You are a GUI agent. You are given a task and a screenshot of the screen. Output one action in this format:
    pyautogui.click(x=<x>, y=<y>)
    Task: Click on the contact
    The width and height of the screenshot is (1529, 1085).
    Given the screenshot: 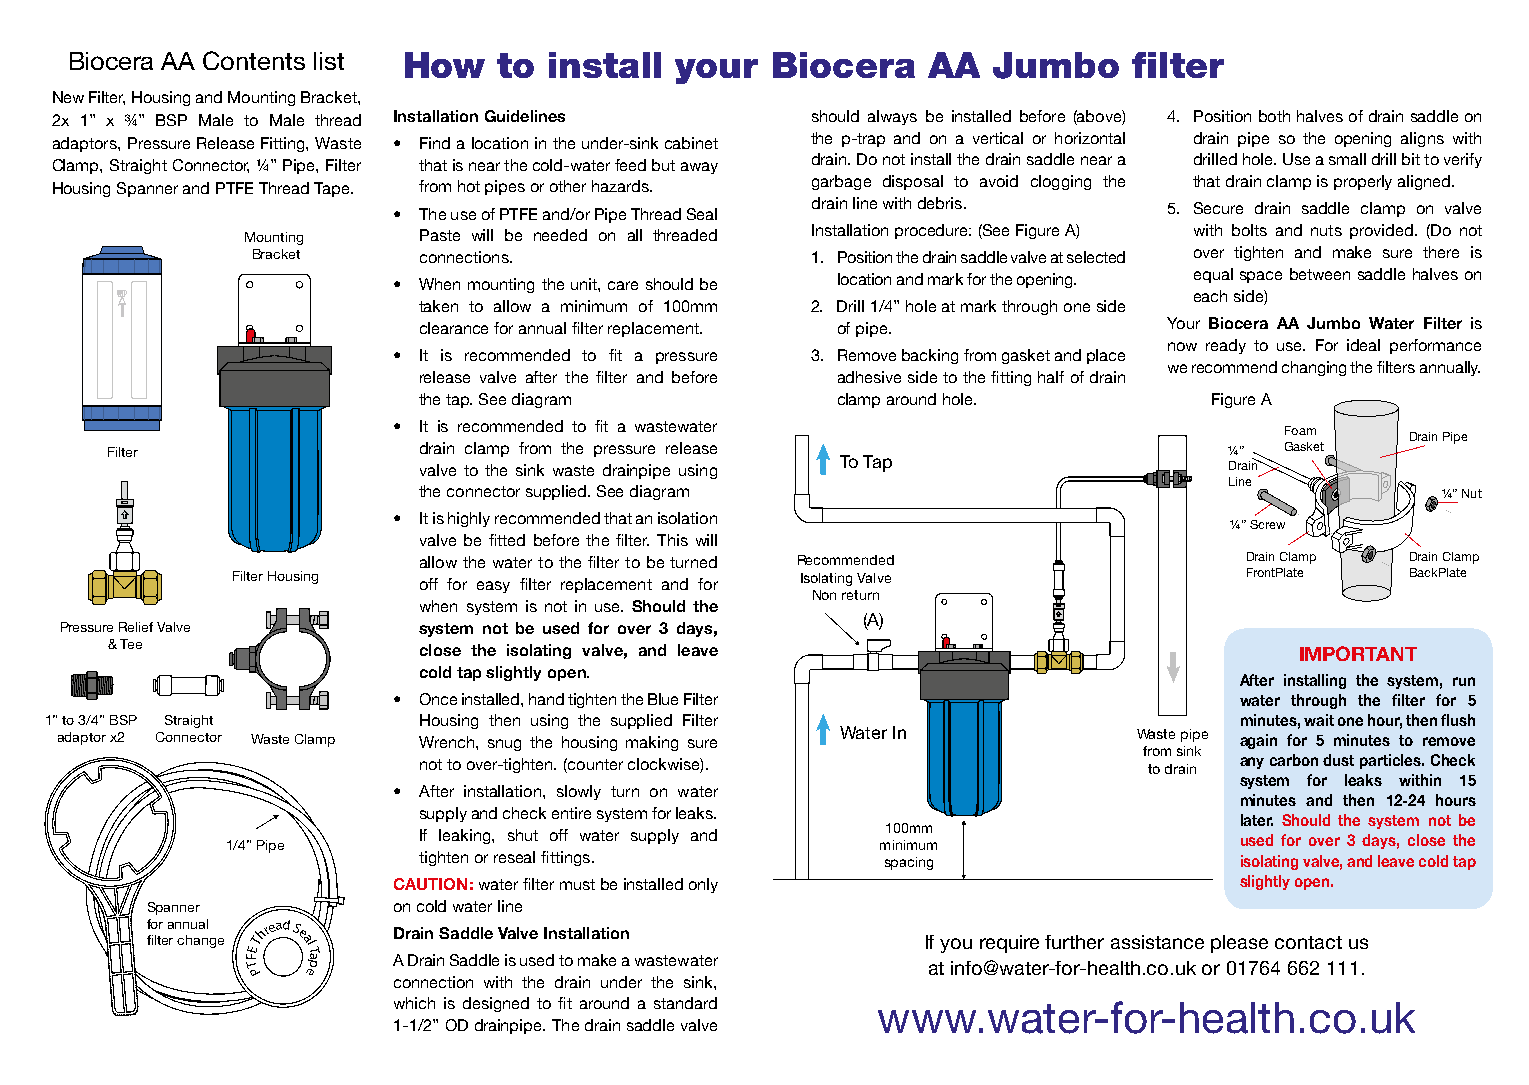 What is the action you would take?
    pyautogui.click(x=1308, y=942)
